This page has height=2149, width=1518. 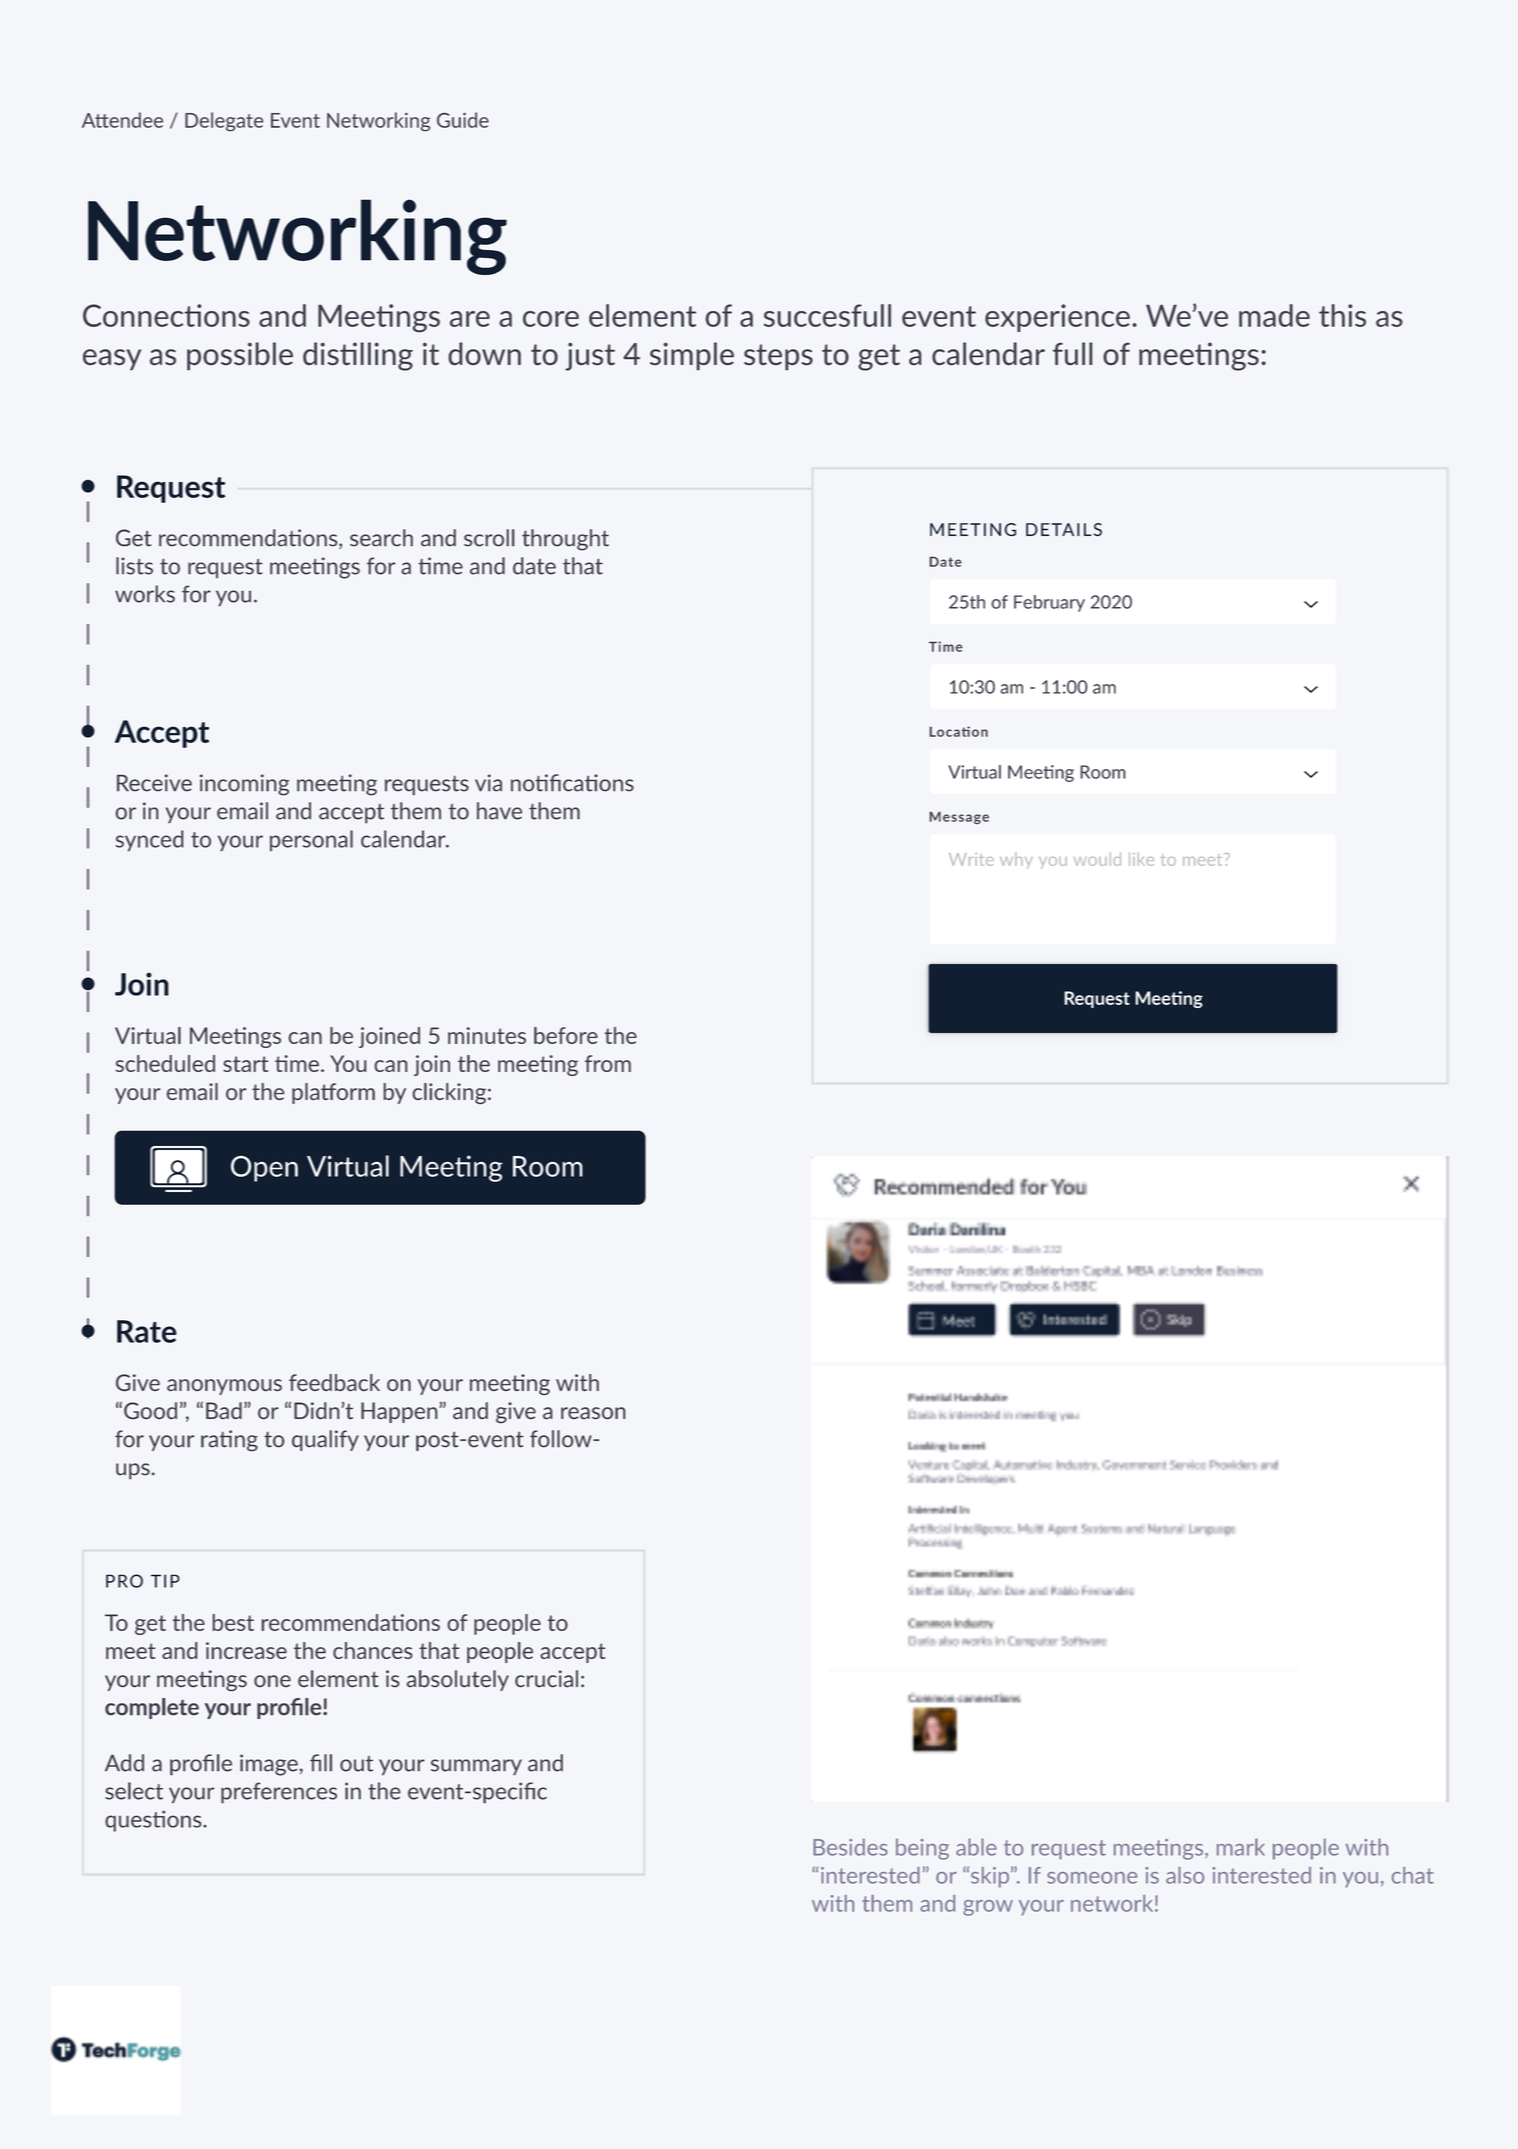 I want to click on mark, so click(x=1241, y=1847).
